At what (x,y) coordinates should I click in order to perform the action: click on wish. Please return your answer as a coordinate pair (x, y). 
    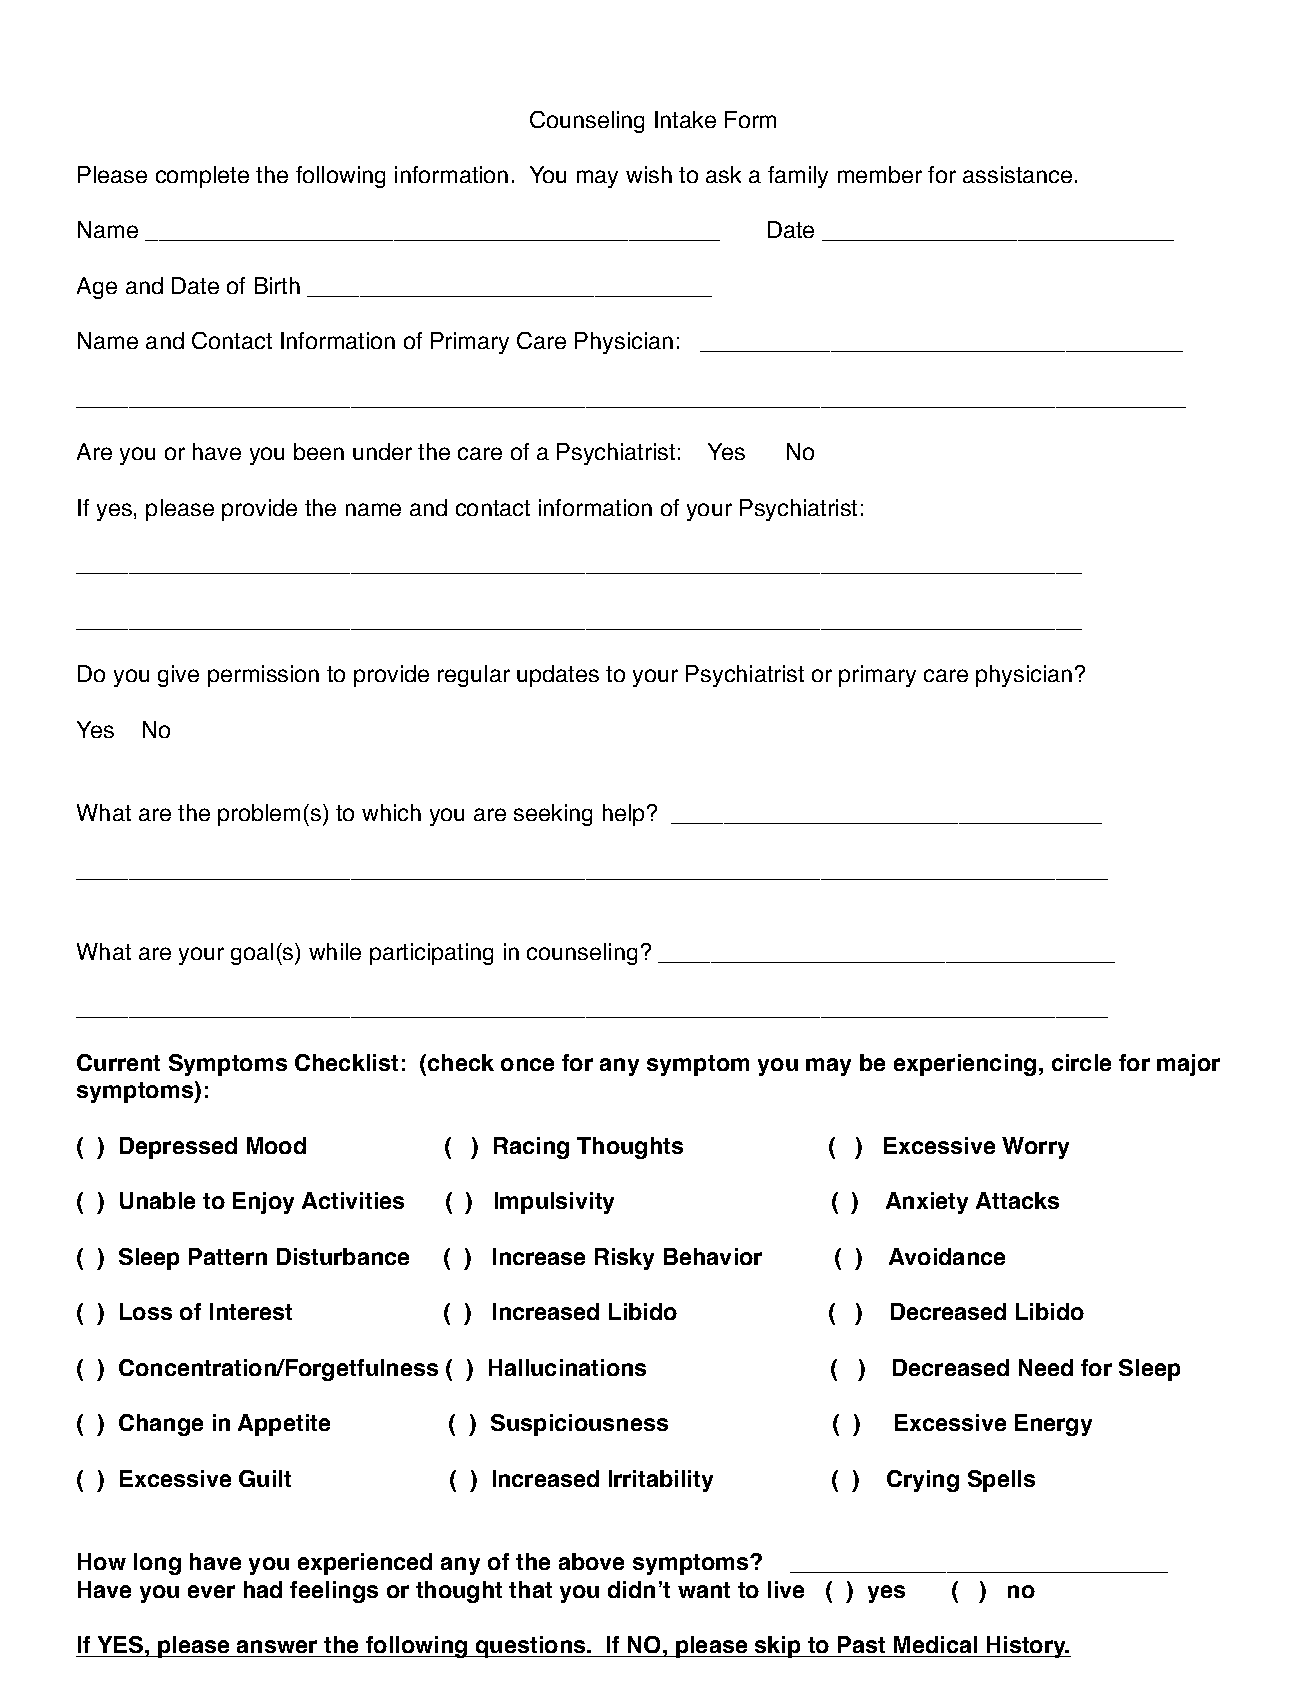
    Looking at the image, I should click on (649, 174).
